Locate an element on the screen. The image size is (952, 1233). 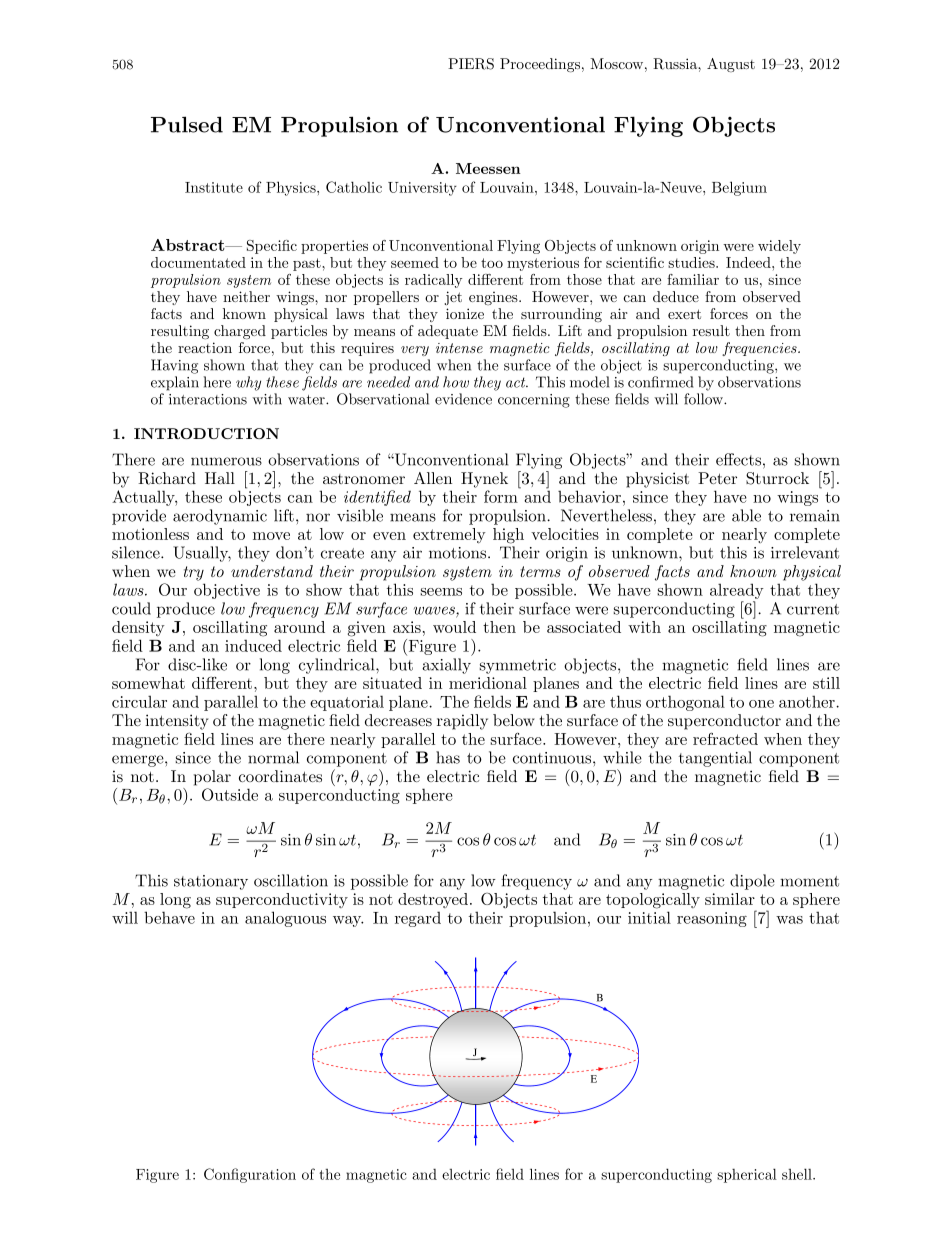
August is located at coordinates (731, 65).
